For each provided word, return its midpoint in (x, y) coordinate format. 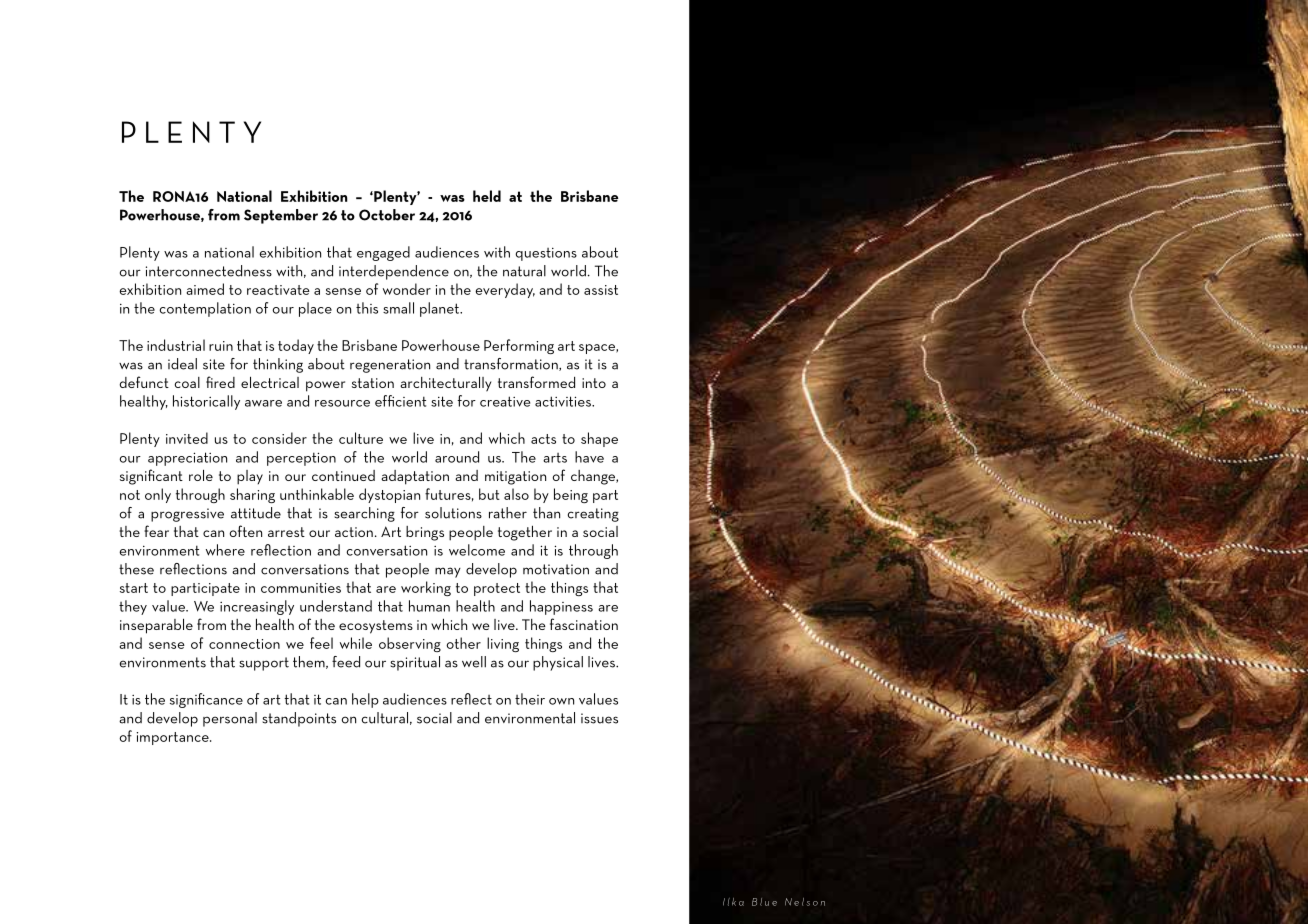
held (487, 196)
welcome (477, 550)
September (281, 216)
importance (174, 738)
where (225, 550)
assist (601, 290)
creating (593, 515)
